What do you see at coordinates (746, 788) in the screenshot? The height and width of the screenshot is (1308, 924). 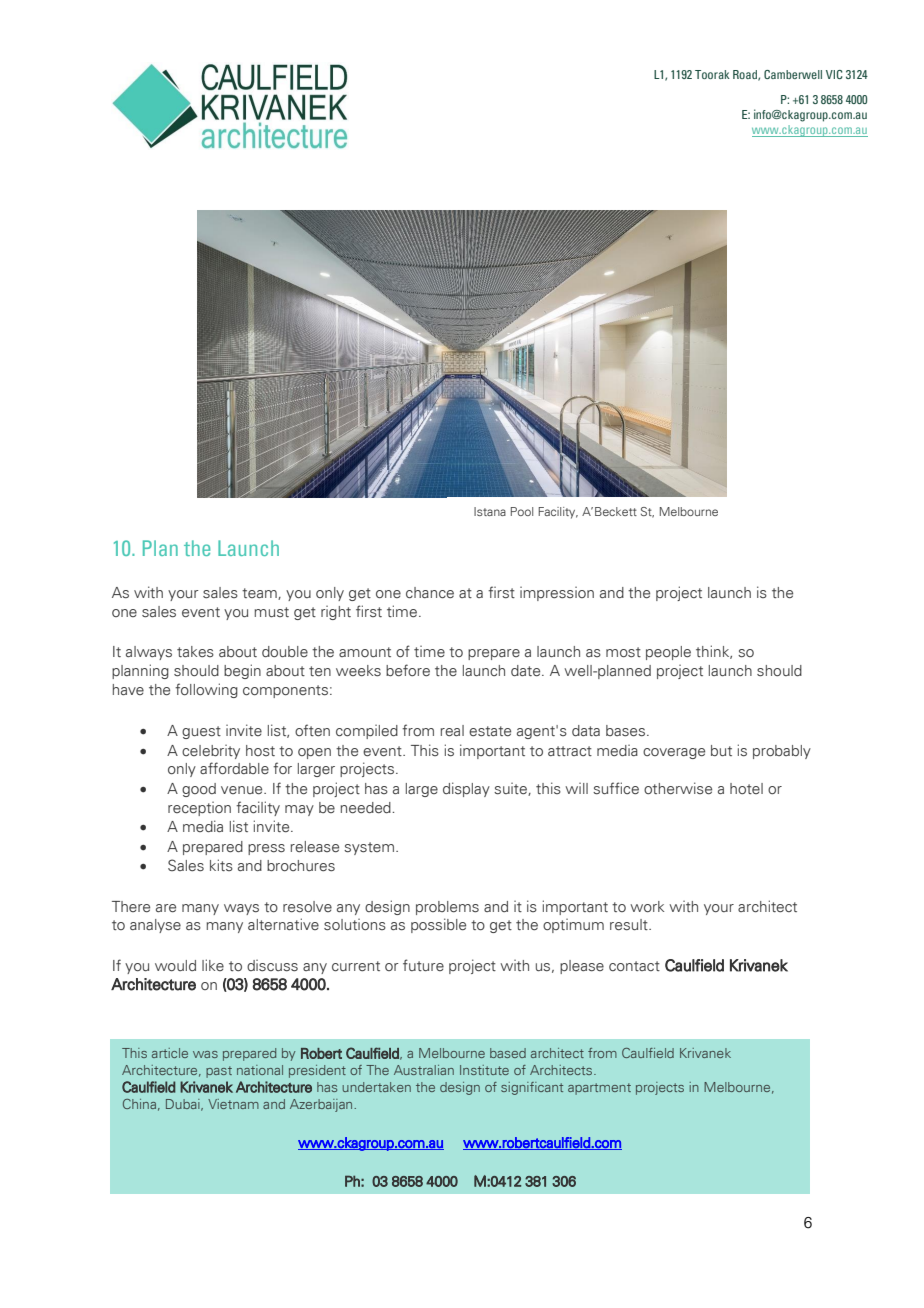 I see `hotel` at bounding box center [746, 788].
